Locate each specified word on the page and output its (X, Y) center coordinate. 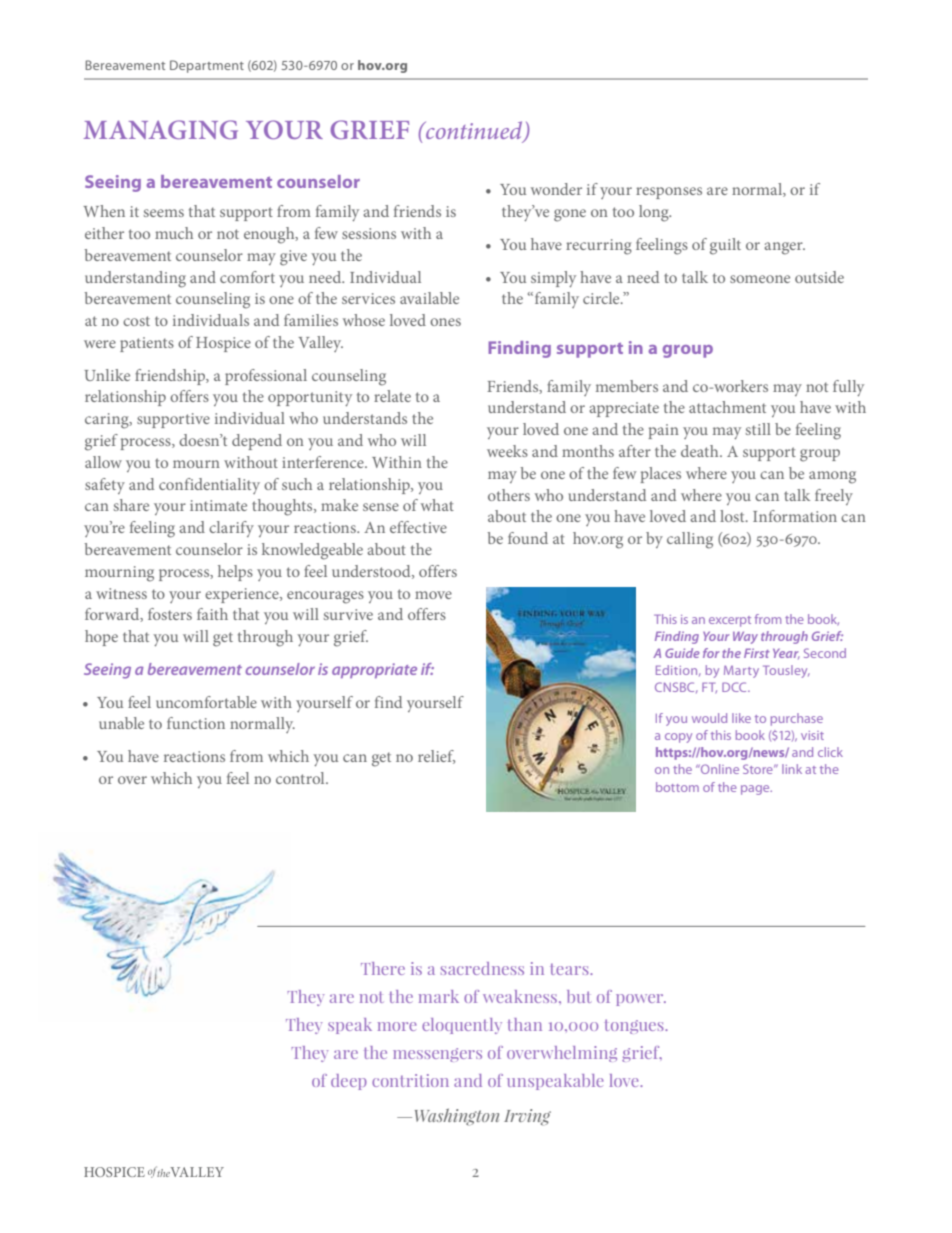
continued (474, 131)
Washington (457, 1117)
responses (669, 193)
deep (349, 1082)
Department (207, 66)
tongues (635, 1026)
